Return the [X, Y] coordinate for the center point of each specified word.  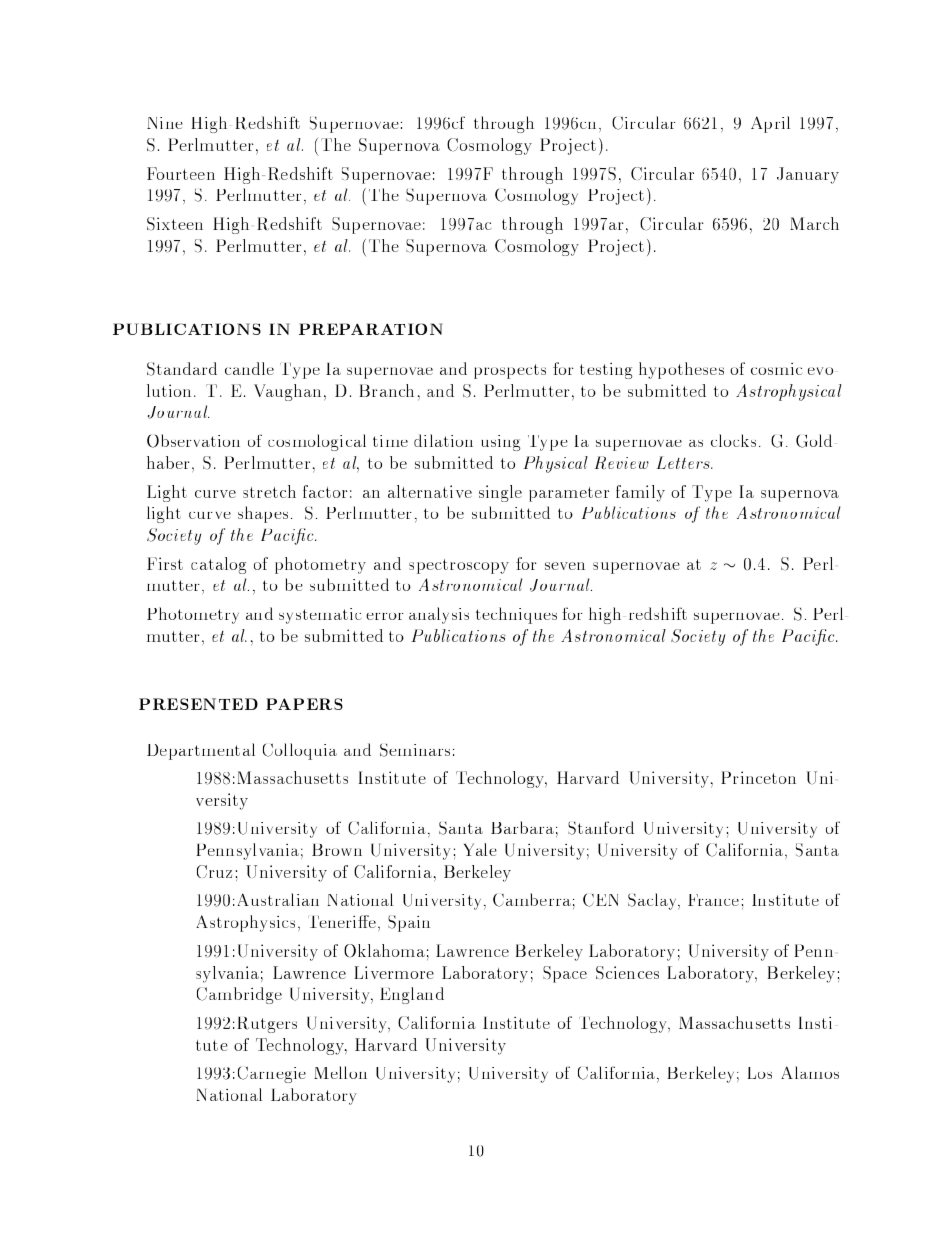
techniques [516, 615]
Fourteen [181, 173]
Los [760, 1073]
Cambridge [239, 995]
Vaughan [287, 392]
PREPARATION [371, 329]
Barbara [522, 827]
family [640, 493]
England [412, 995]
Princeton [758, 777]
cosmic [776, 369]
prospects [510, 371]
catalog [218, 565]
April [770, 124]
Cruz [214, 871]
